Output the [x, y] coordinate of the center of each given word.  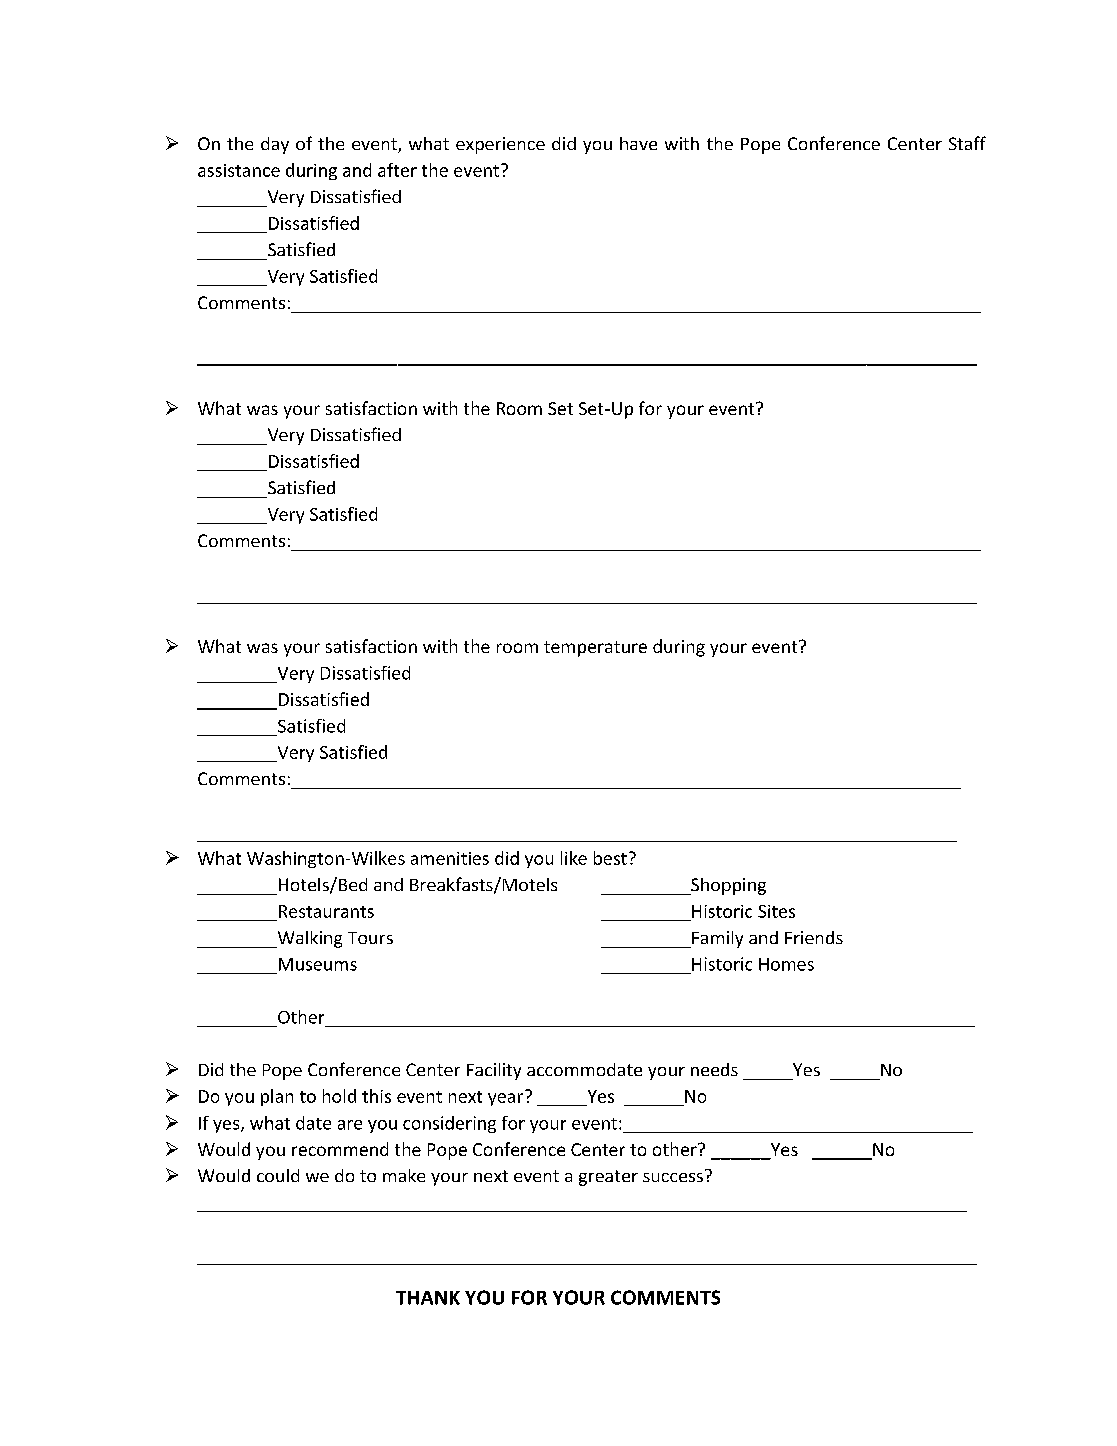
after [397, 170]
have [638, 143]
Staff [967, 143]
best [610, 858]
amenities [450, 858]
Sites [776, 911]
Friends [814, 937]
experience [500, 145]
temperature [595, 649]
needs [714, 1069]
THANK [428, 1298]
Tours [370, 938]
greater [608, 1178]
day [275, 145]
